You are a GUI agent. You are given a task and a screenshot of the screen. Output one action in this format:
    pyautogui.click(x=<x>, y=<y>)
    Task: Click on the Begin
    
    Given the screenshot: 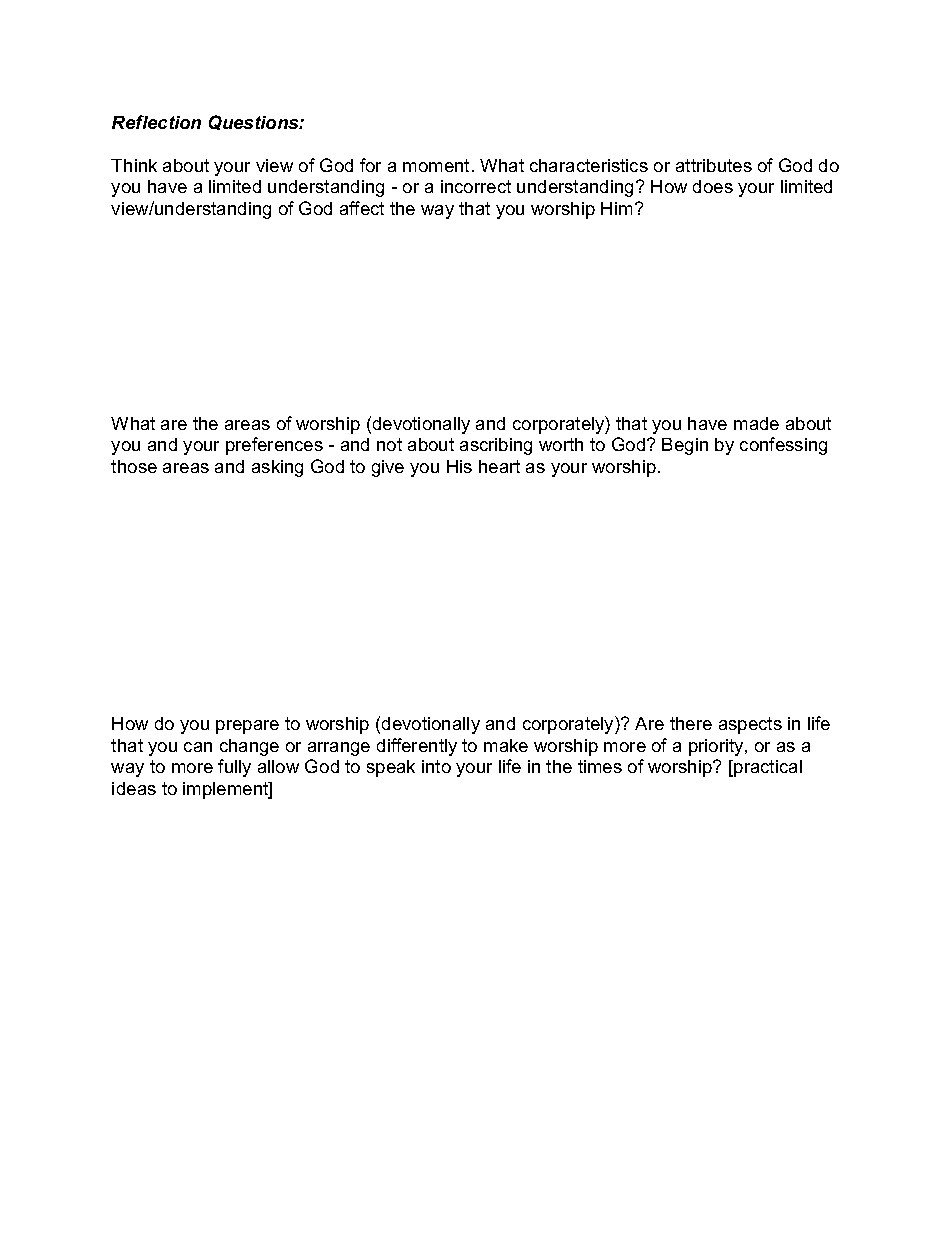 What is the action you would take?
    pyautogui.click(x=685, y=446)
